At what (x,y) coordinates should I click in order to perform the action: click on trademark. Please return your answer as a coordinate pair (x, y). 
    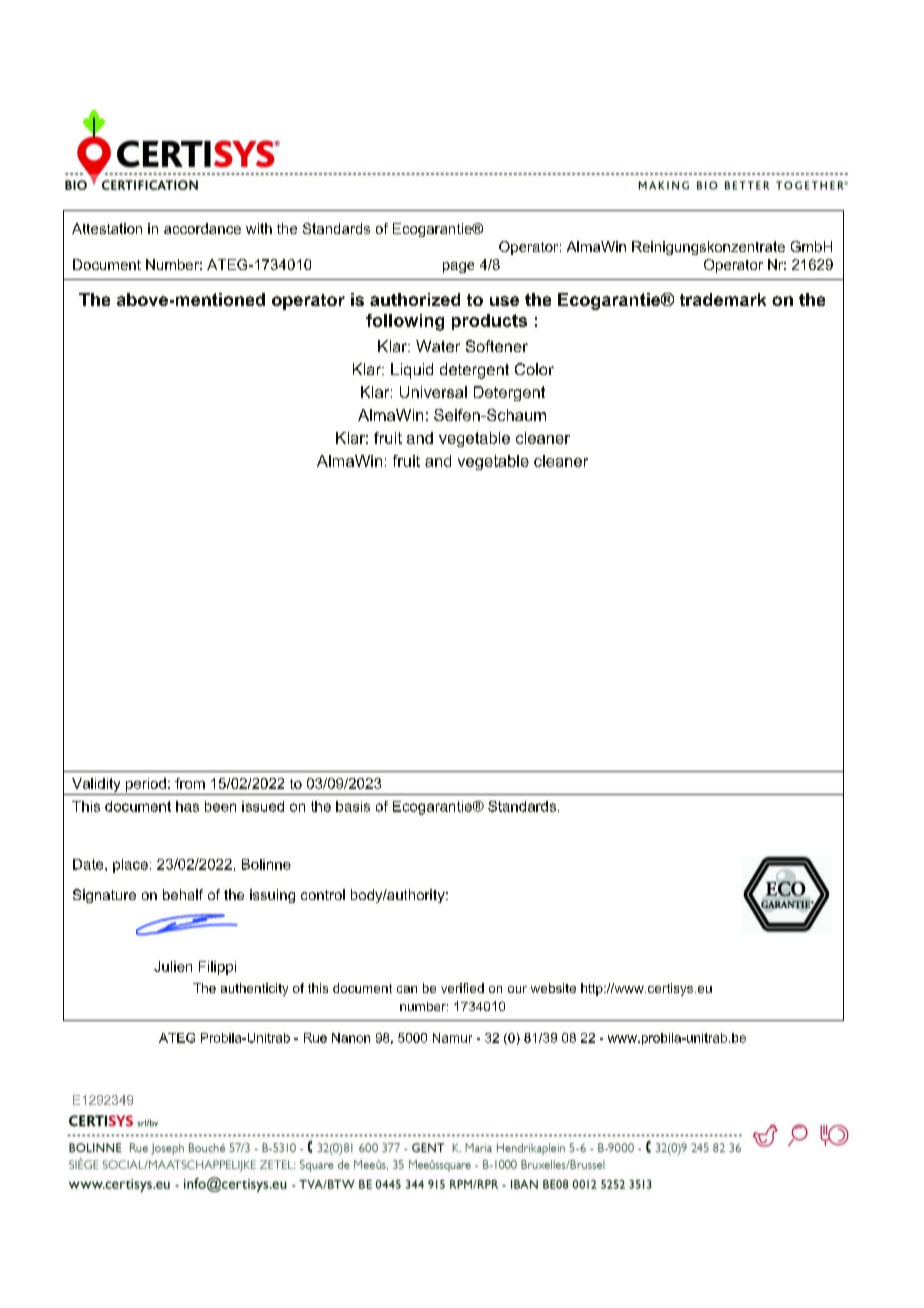
    Looking at the image, I should click on (723, 299).
